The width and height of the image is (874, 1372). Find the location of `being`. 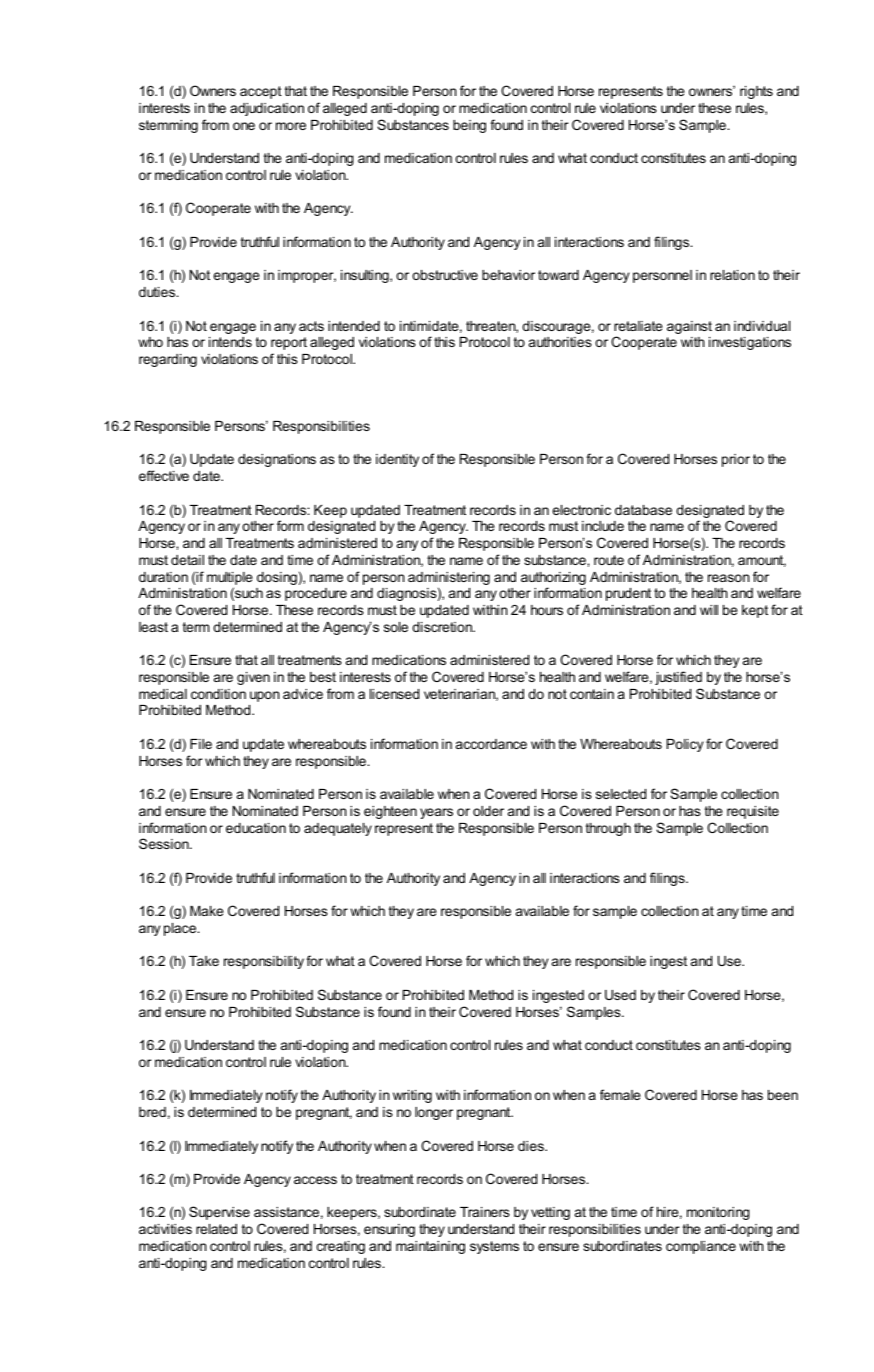

being is located at coordinates (469, 126).
